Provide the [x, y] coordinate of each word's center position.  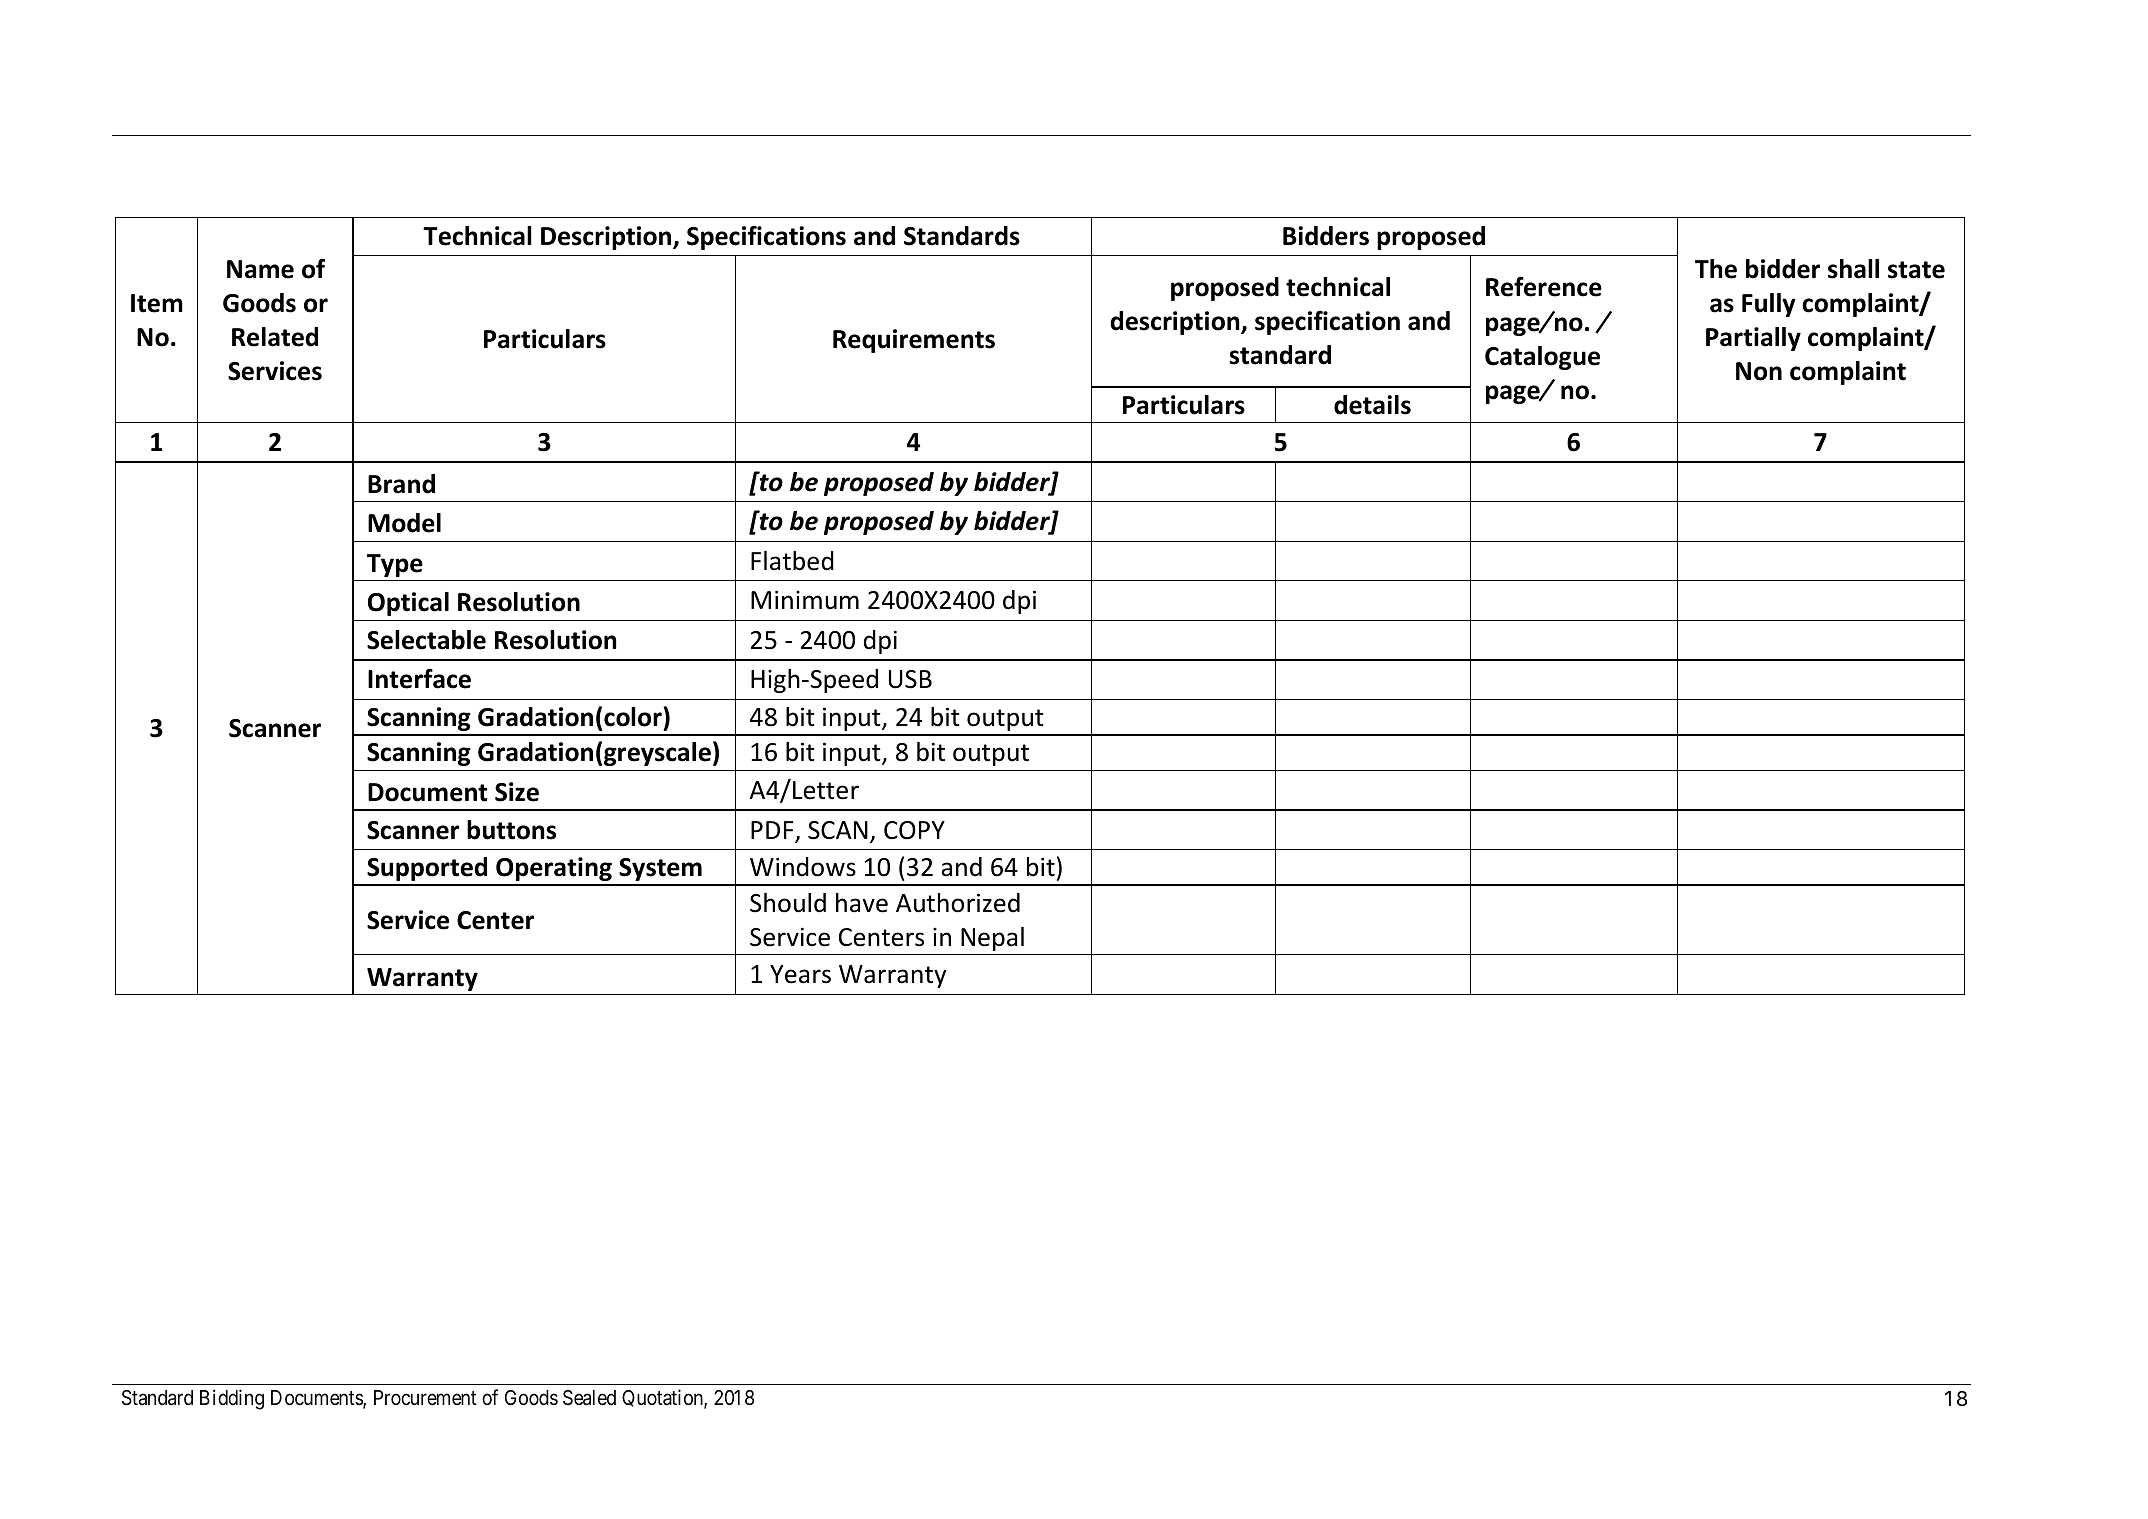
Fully [1769, 305]
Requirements [914, 341]
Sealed [589, 1398]
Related [275, 337]
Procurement [425, 1398]
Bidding [232, 1399]
